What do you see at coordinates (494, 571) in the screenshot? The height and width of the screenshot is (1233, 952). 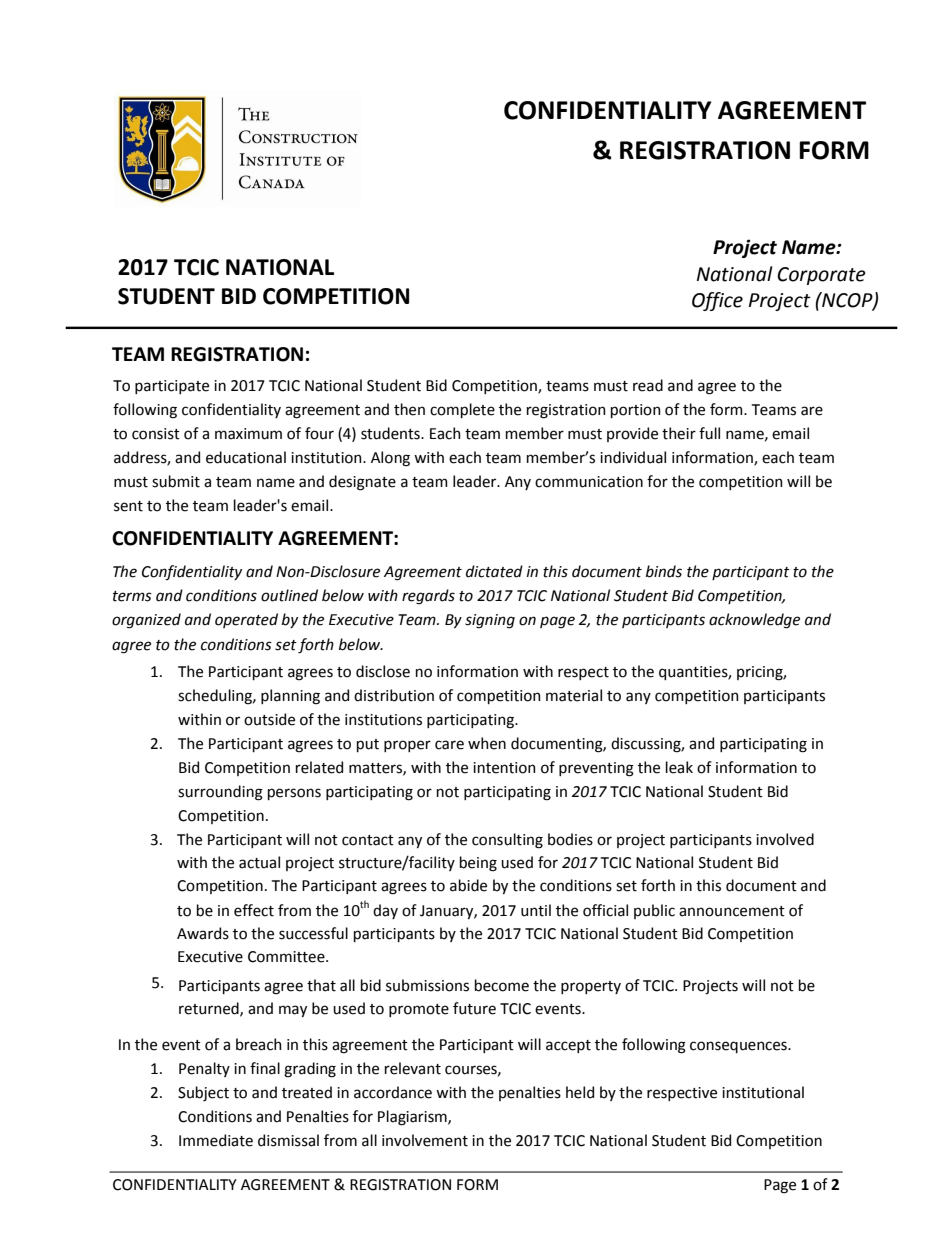 I see `dictated` at bounding box center [494, 571].
